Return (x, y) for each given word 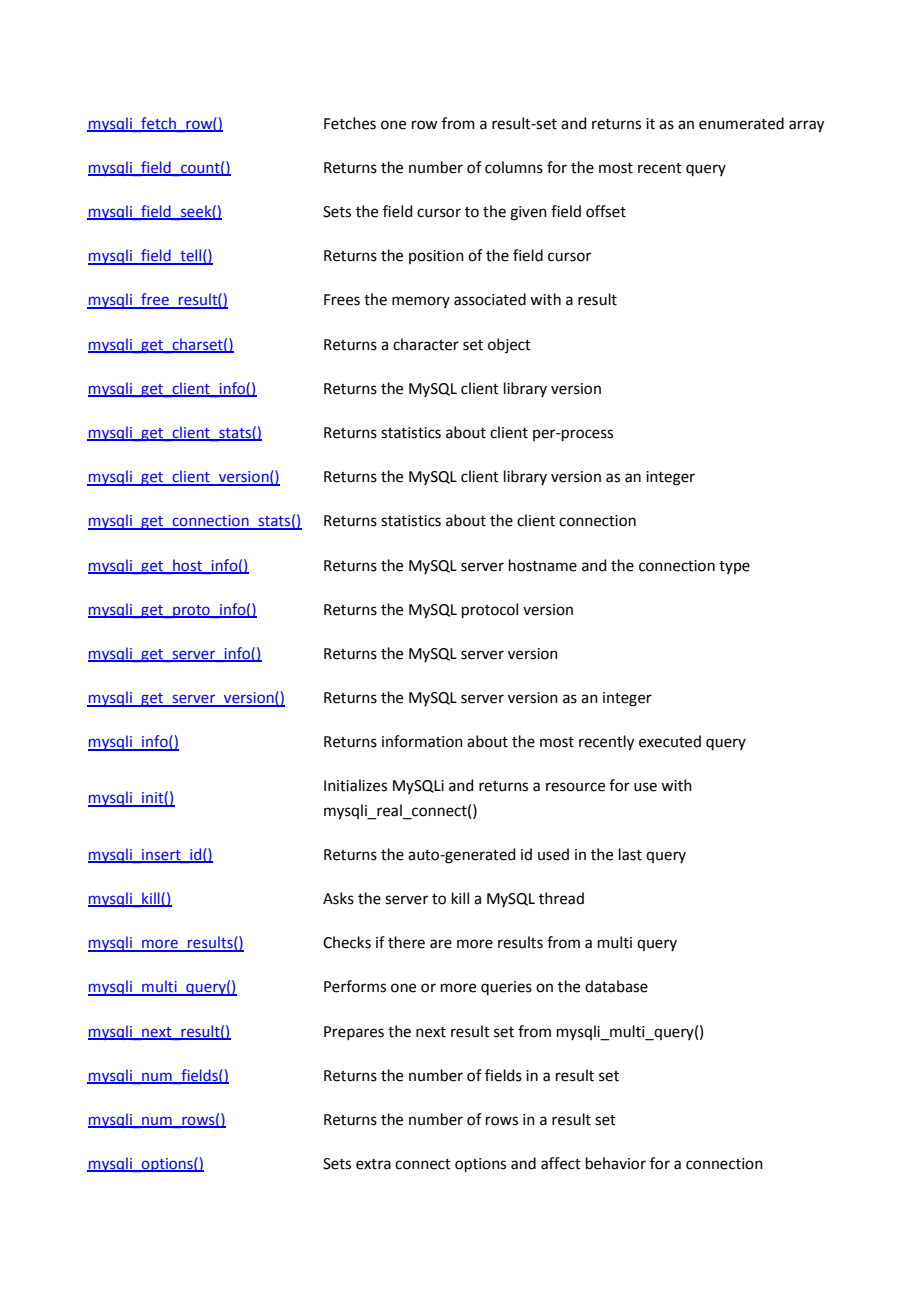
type (734, 567)
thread (561, 898)
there (406, 942)
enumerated (741, 123)
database (616, 986)
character (426, 344)
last (630, 854)
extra (373, 1164)
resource (575, 787)
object (509, 345)
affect (561, 1163)
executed (670, 741)
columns (514, 167)
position (436, 257)
